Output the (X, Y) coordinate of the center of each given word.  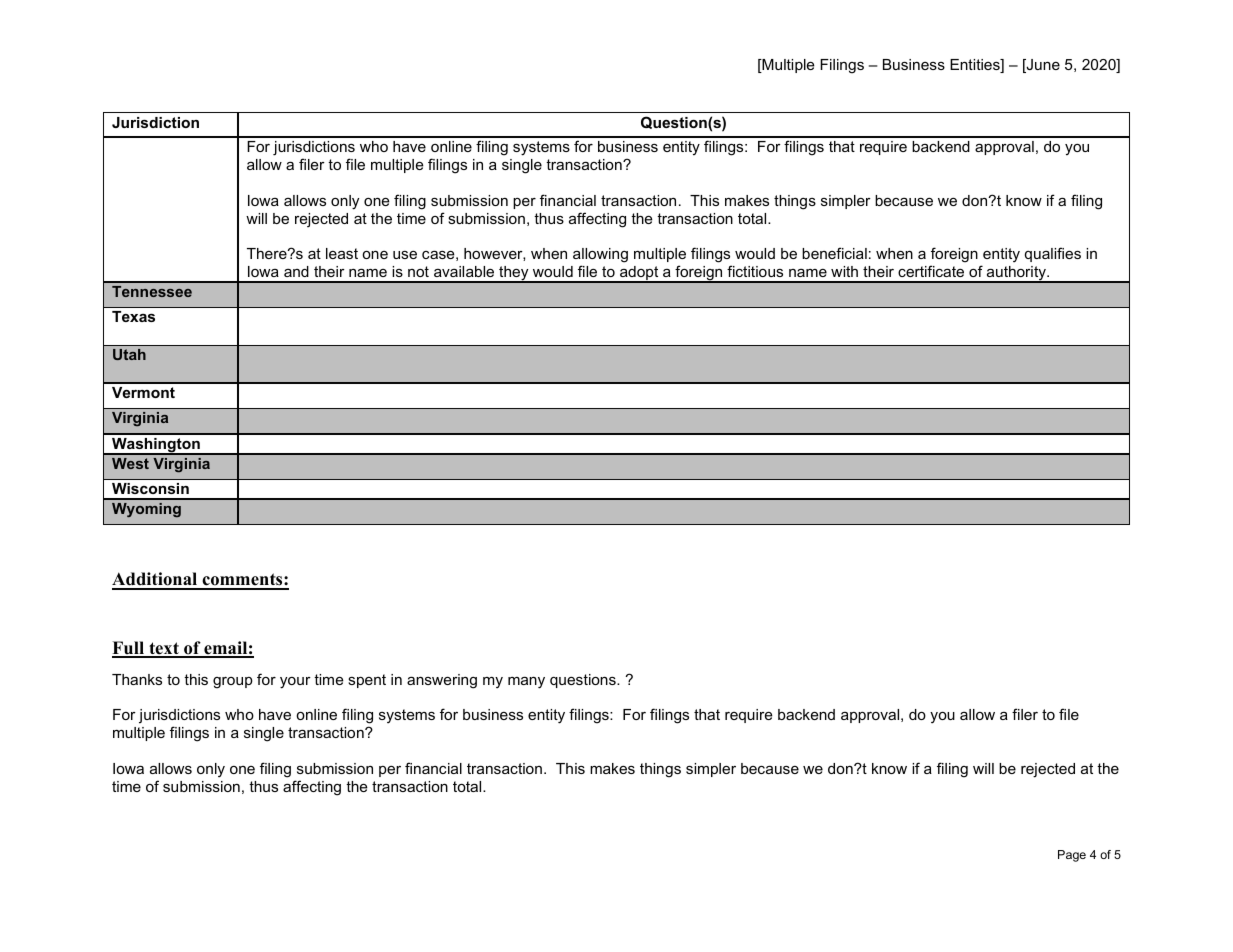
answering (442, 681)
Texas (133, 316)
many (526, 682)
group (233, 683)
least (342, 253)
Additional (156, 580)
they (514, 274)
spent (367, 681)
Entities (976, 66)
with (844, 271)
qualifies (1053, 254)
